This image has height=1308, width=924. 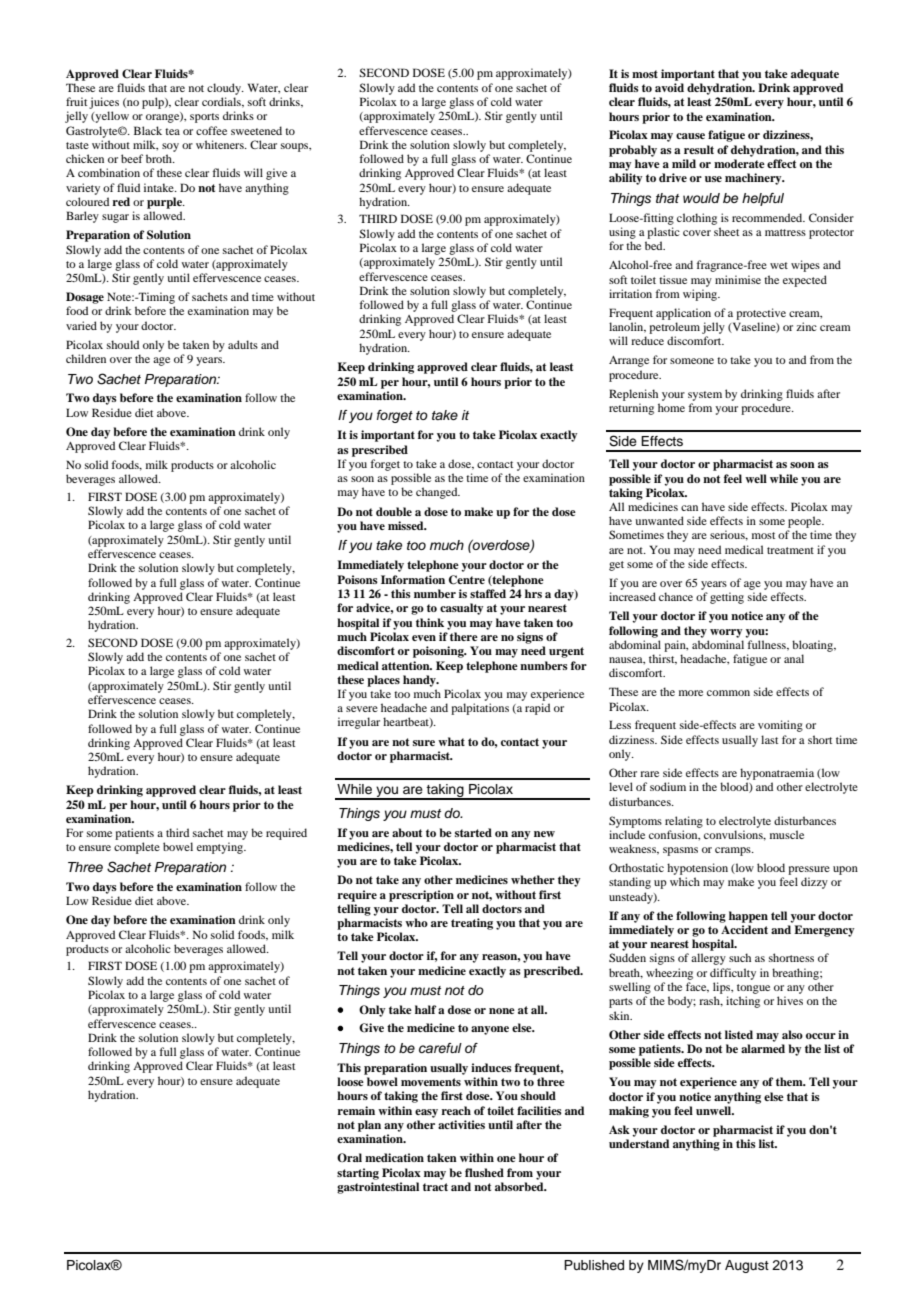 What do you see at coordinates (633, 151) in the image?
I see `probably` at bounding box center [633, 151].
